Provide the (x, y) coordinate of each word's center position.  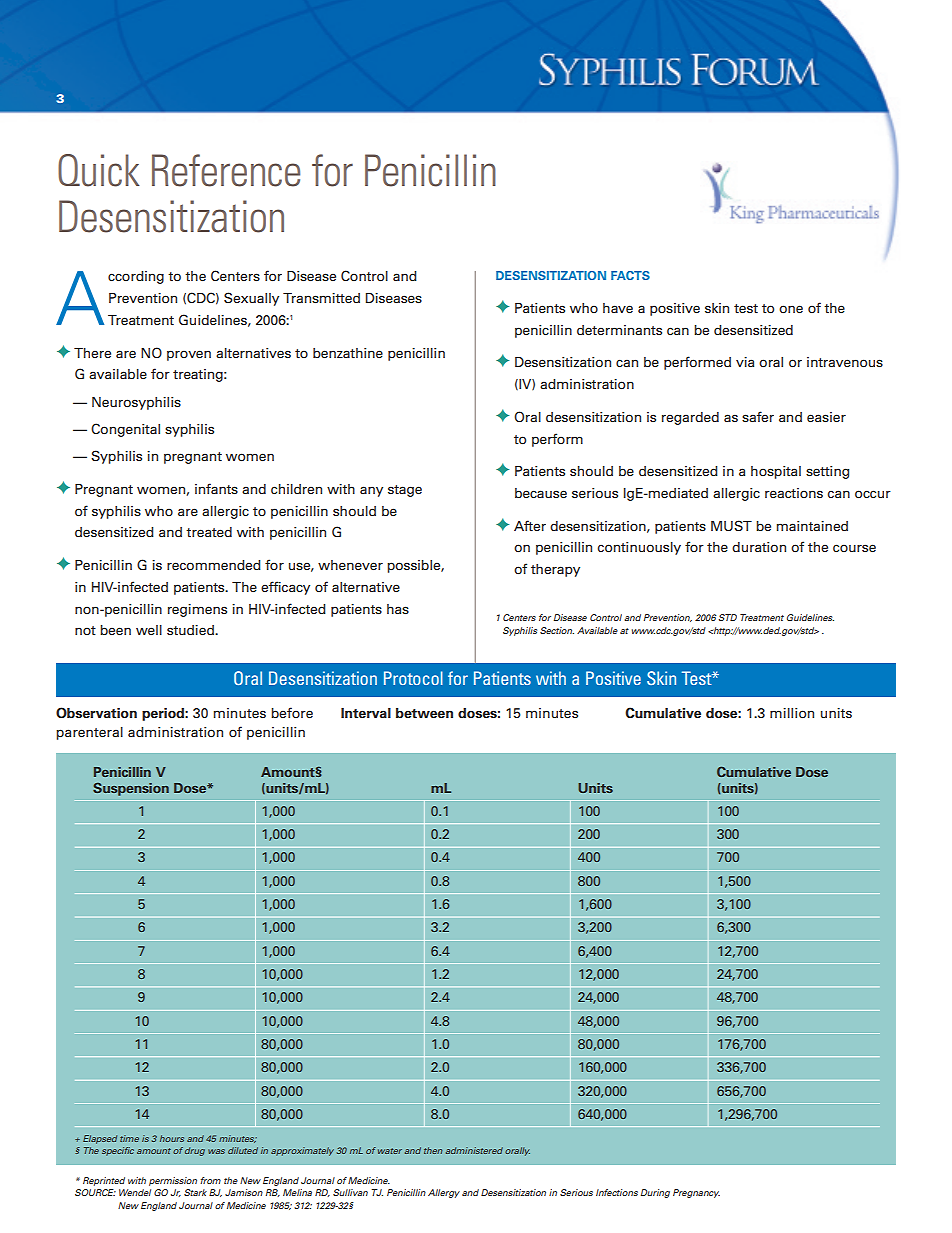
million (792, 713)
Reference (226, 170)
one (791, 309)
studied (191, 630)
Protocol (413, 678)
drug (195, 1151)
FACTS (630, 275)
